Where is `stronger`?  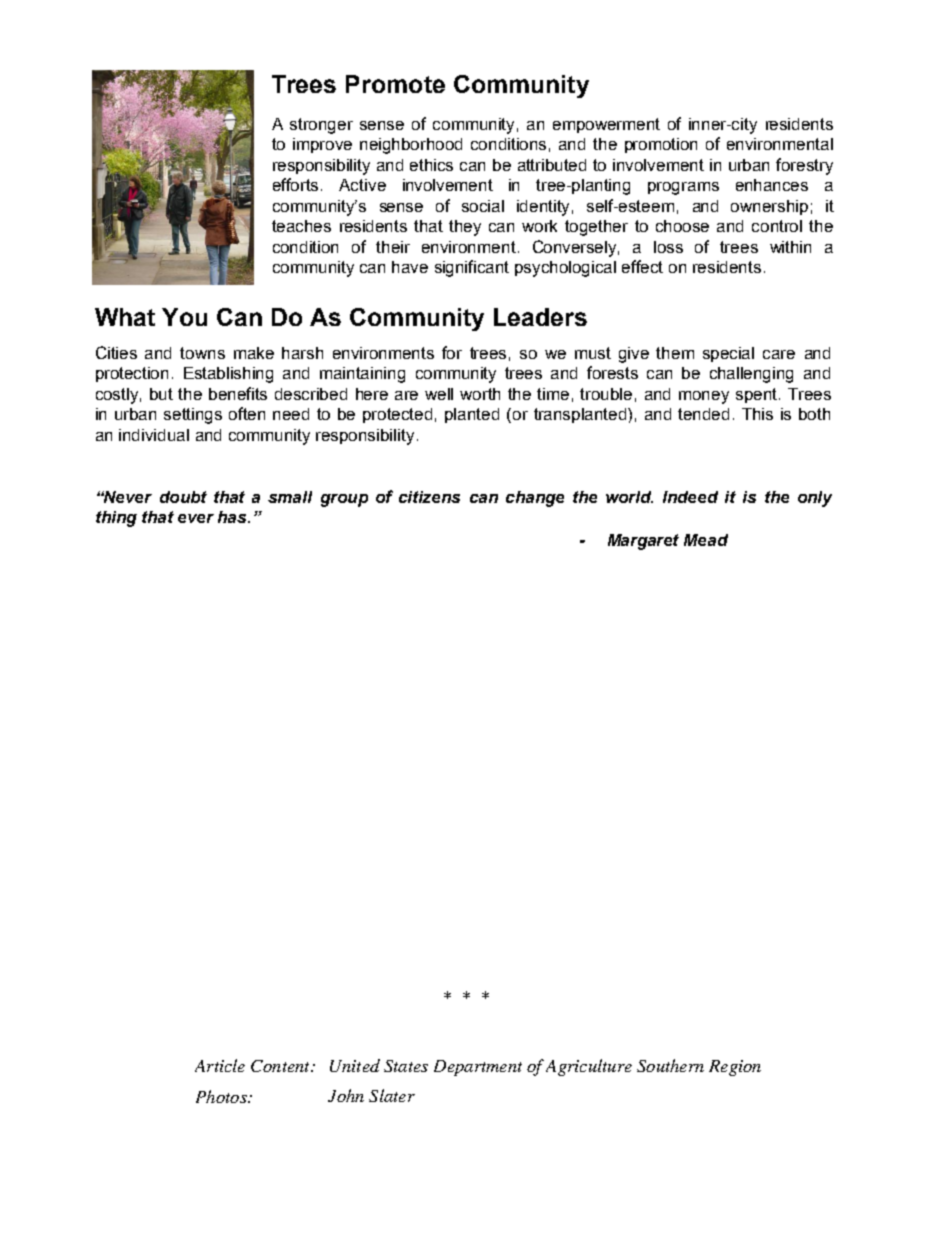
stronger is located at coordinates (321, 126).
